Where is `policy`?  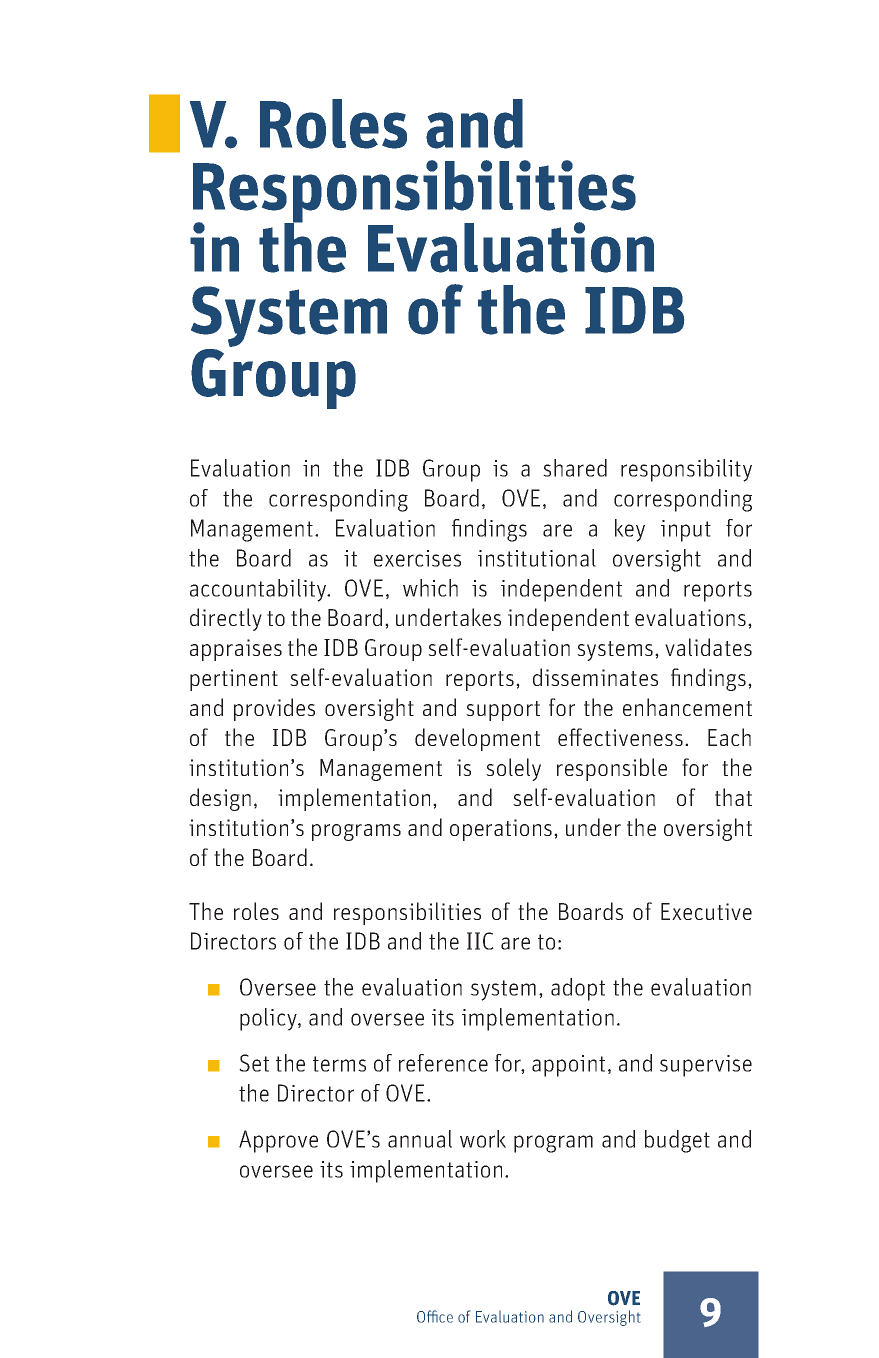
policy is located at coordinates (269, 1019).
